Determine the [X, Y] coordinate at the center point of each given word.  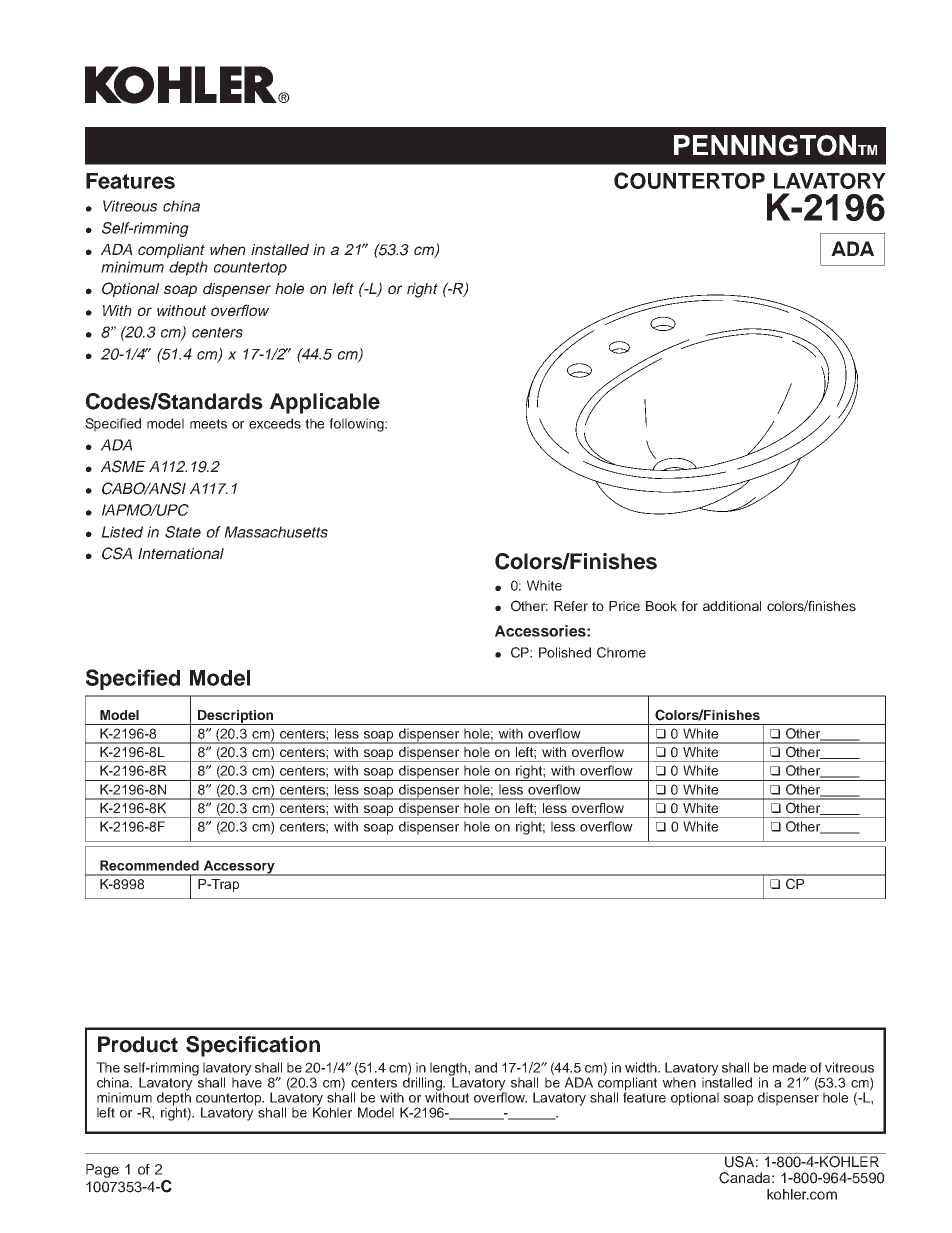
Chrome [621, 652]
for [689, 606]
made [789, 1067]
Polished [565, 652]
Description [236, 717]
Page [102, 1171]
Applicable [325, 403]
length [449, 1070]
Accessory [239, 868]
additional [732, 606]
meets [208, 424]
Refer [571, 606]
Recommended [149, 865]
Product [138, 1044]
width [642, 1067]
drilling [424, 1084]
